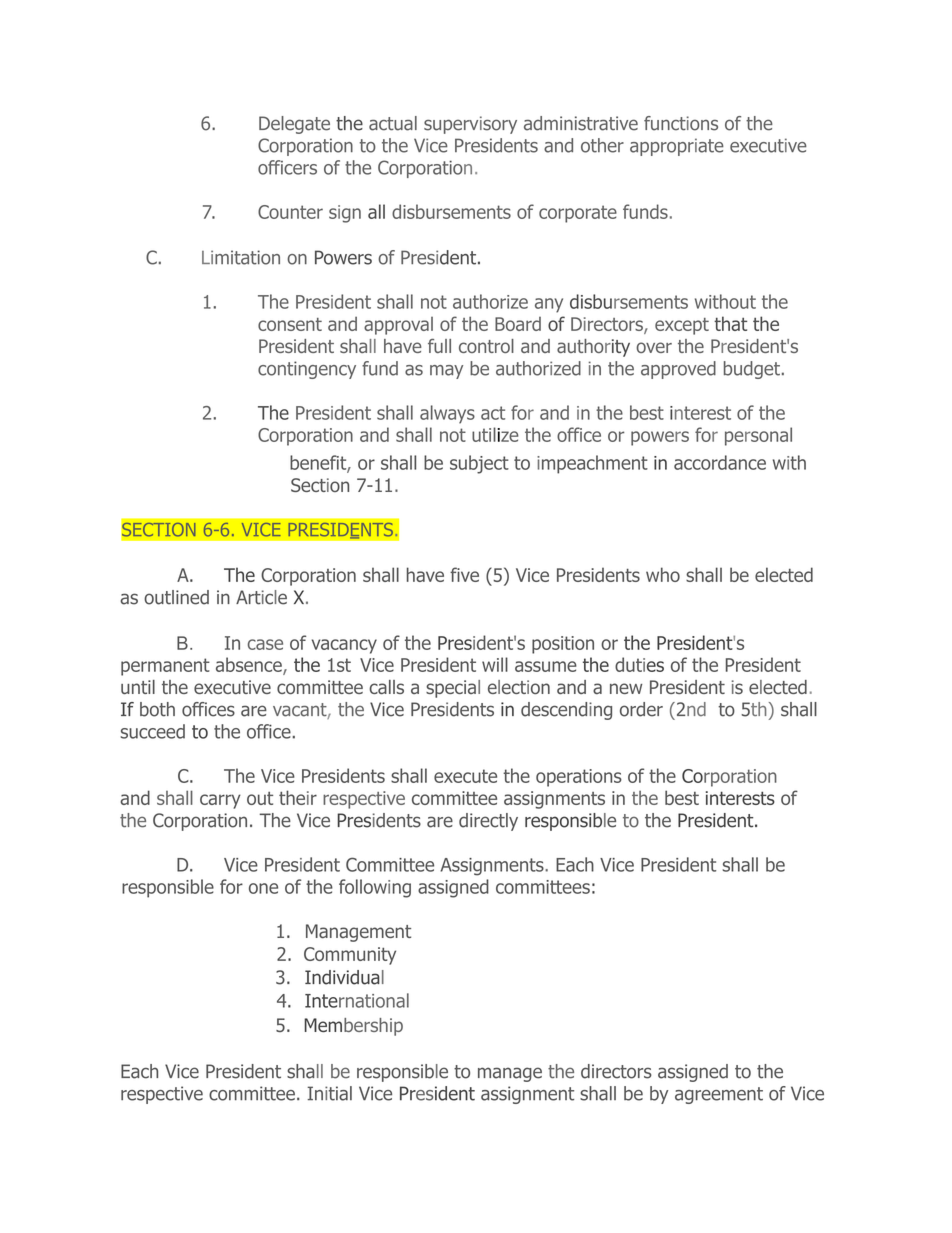 Image resolution: width=952 pixels, height=1233 pixels. Describe the element at coordinates (663, 574) in the image. I see `who` at that location.
